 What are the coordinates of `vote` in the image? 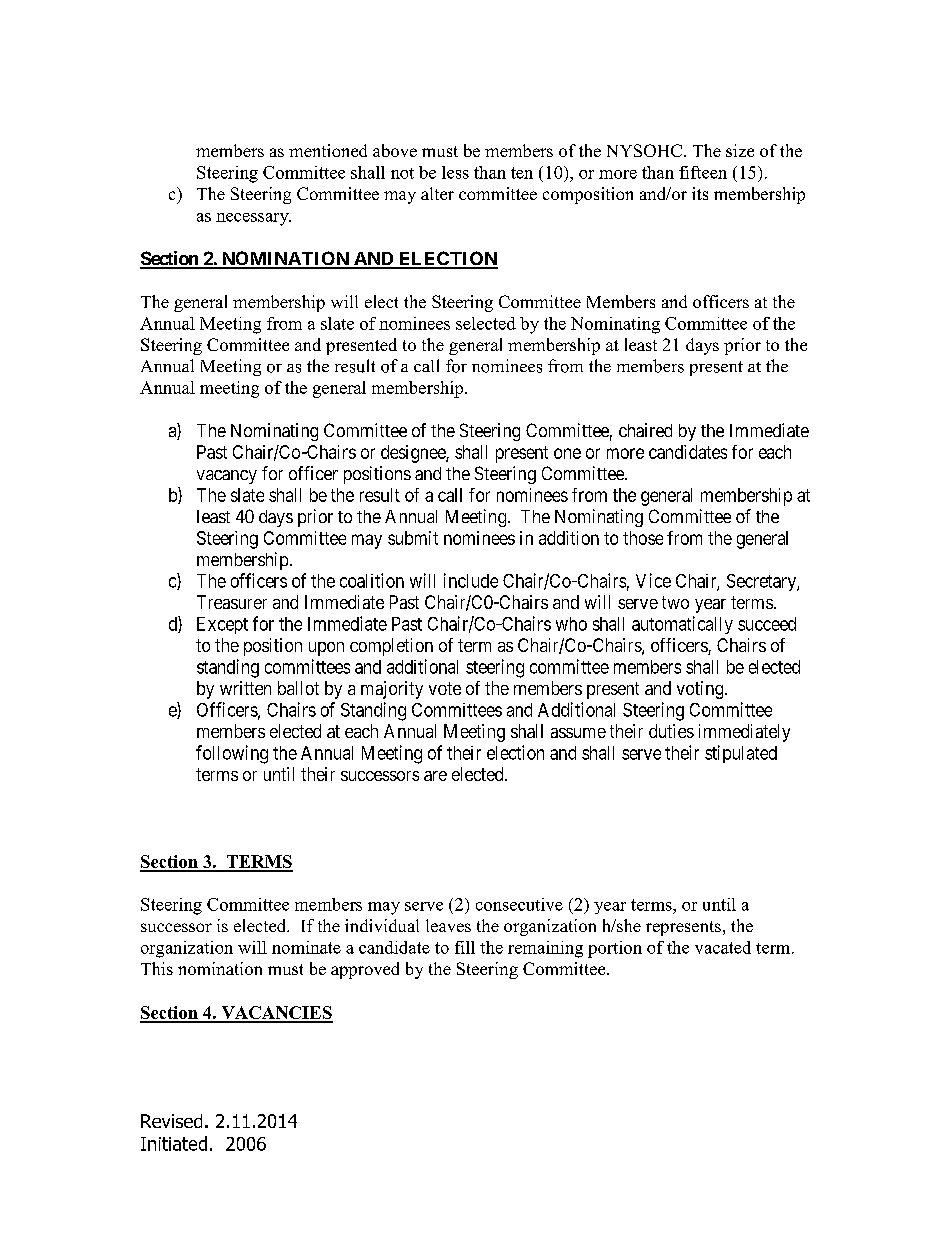 It's located at (445, 688).
